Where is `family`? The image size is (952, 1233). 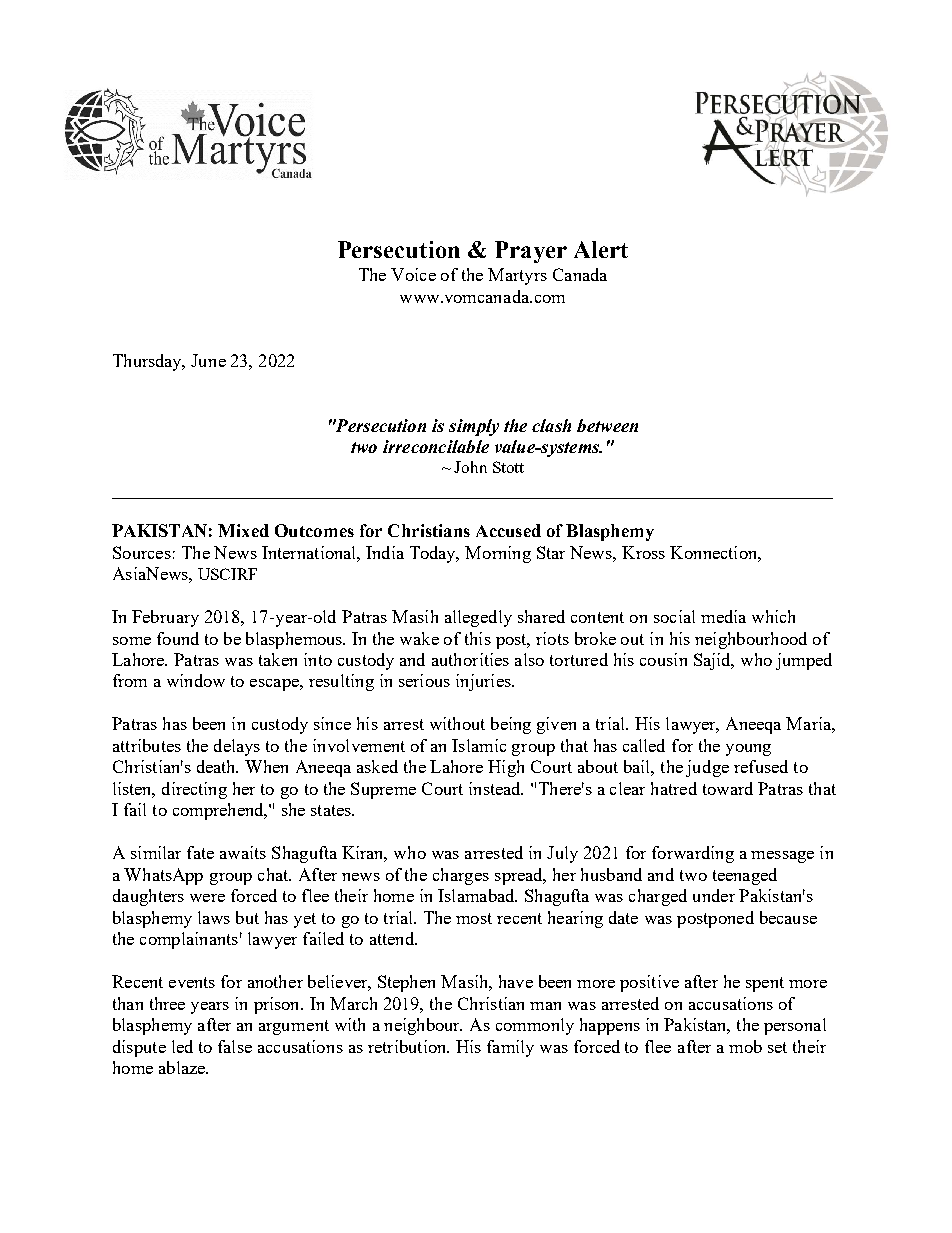
family is located at coordinates (510, 1048).
